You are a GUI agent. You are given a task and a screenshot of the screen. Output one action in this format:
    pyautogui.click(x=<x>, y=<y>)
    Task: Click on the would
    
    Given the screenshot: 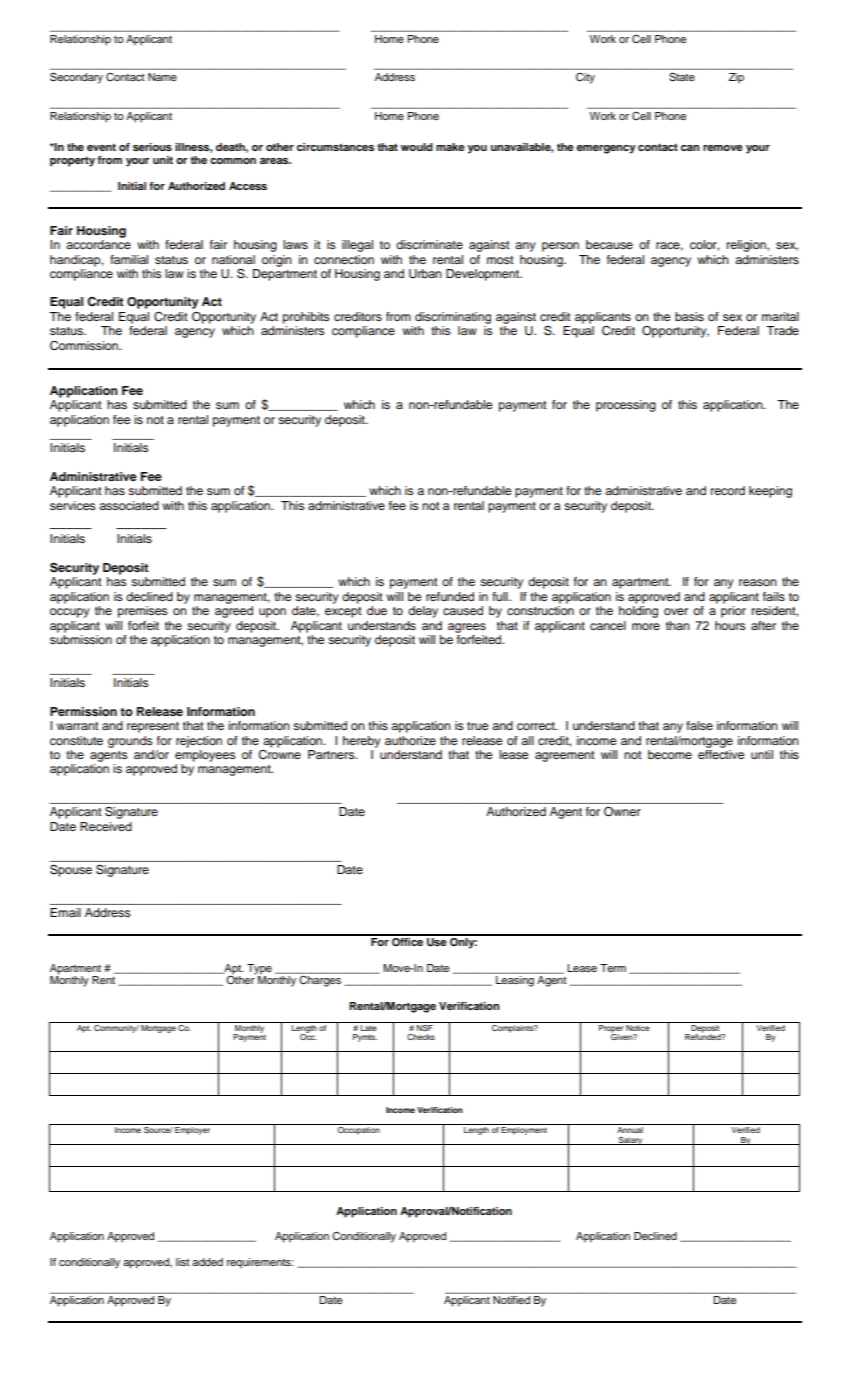 What is the action you would take?
    pyautogui.click(x=417, y=147)
